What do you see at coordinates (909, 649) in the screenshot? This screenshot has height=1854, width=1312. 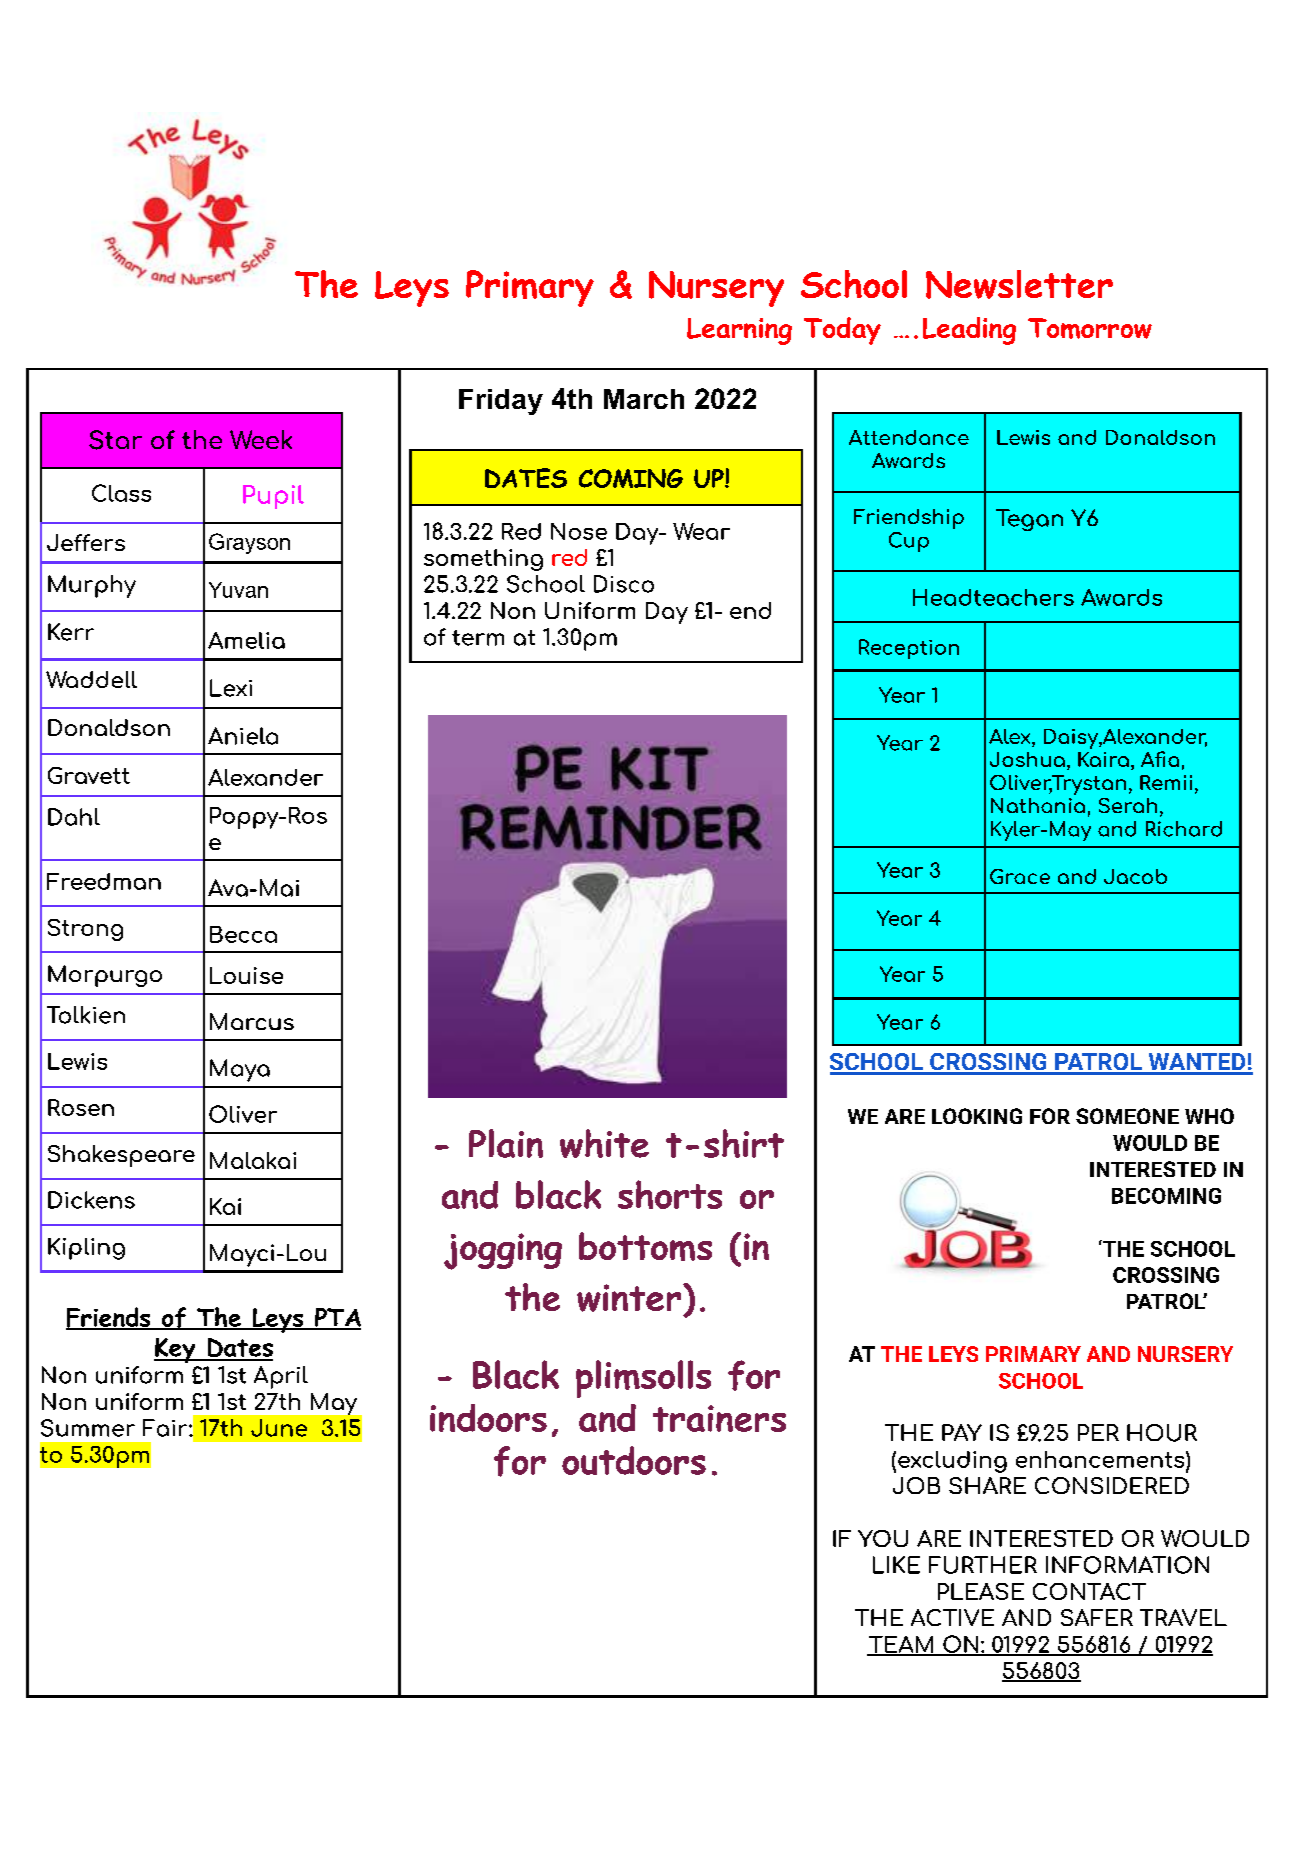 I see `Reception` at bounding box center [909, 649].
